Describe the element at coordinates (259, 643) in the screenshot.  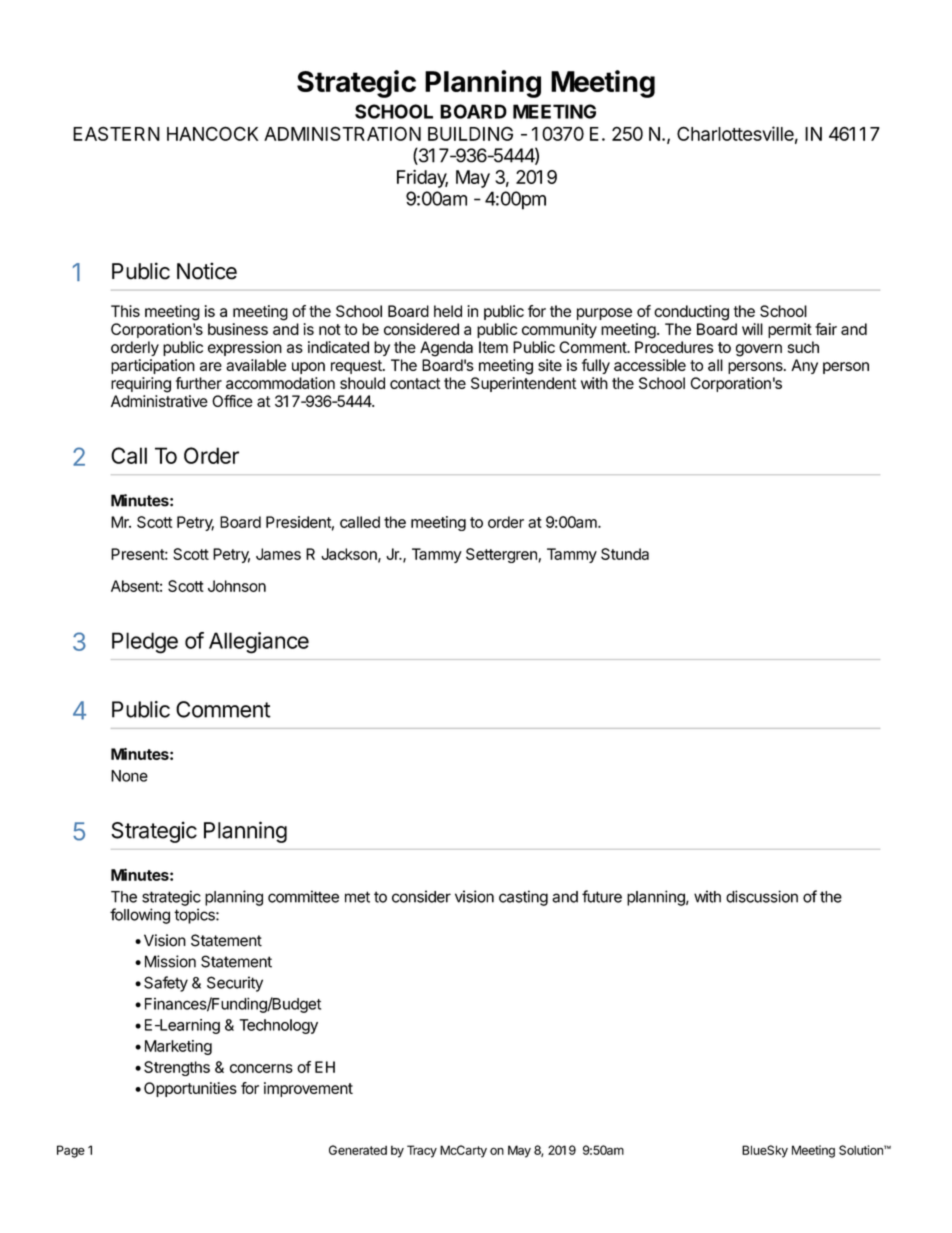
I see `Allegiance` at that location.
